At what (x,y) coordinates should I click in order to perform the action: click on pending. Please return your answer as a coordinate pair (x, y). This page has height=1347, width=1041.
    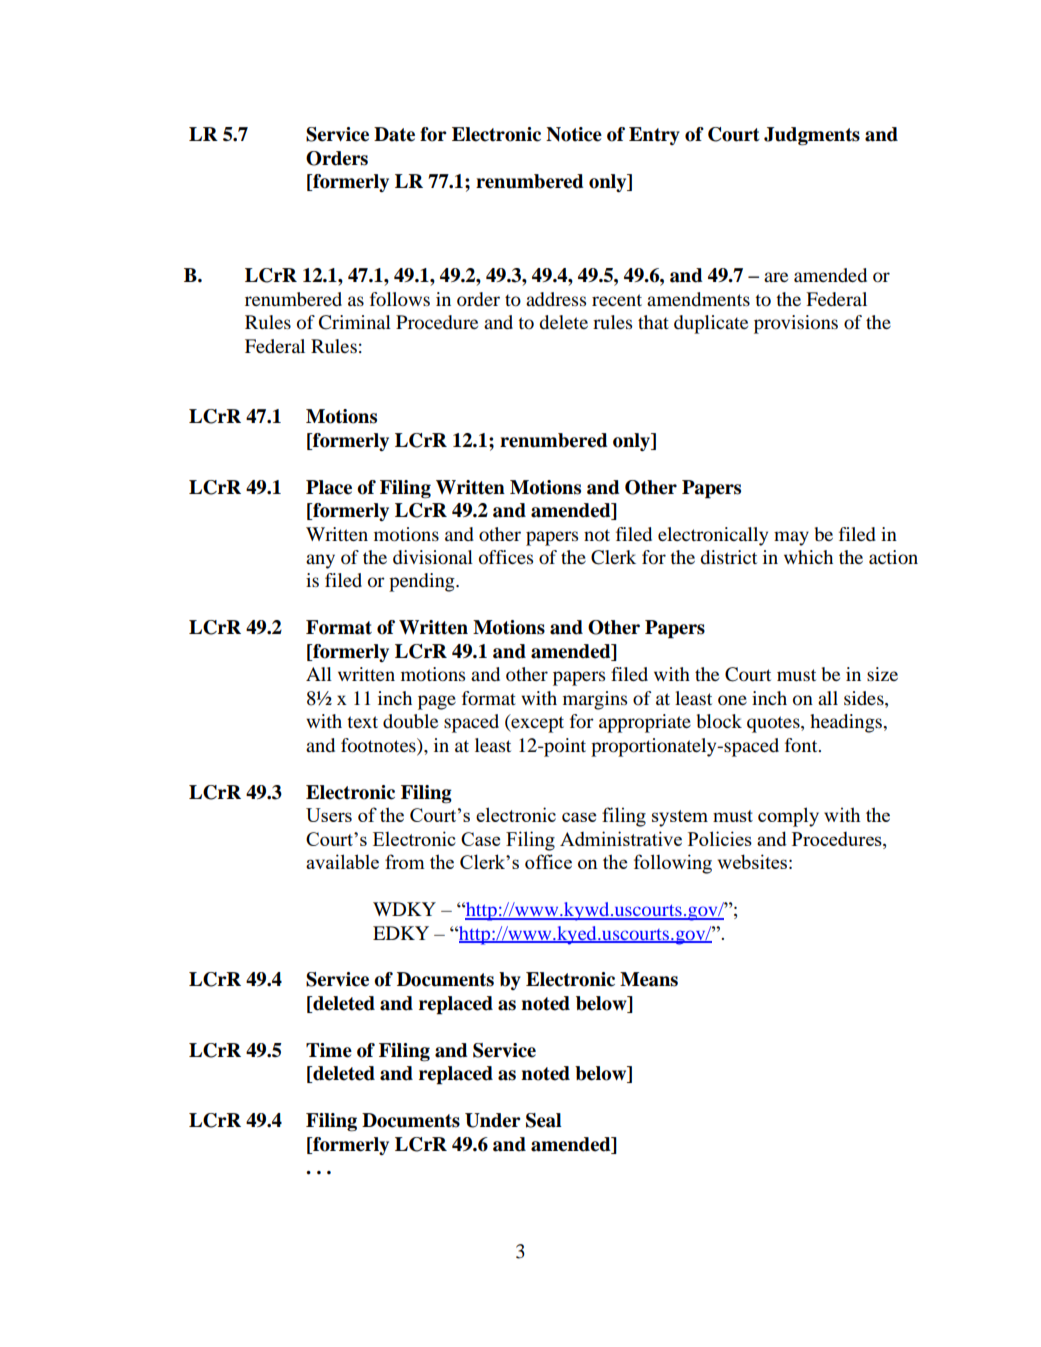
    Looking at the image, I should click on (423, 582).
